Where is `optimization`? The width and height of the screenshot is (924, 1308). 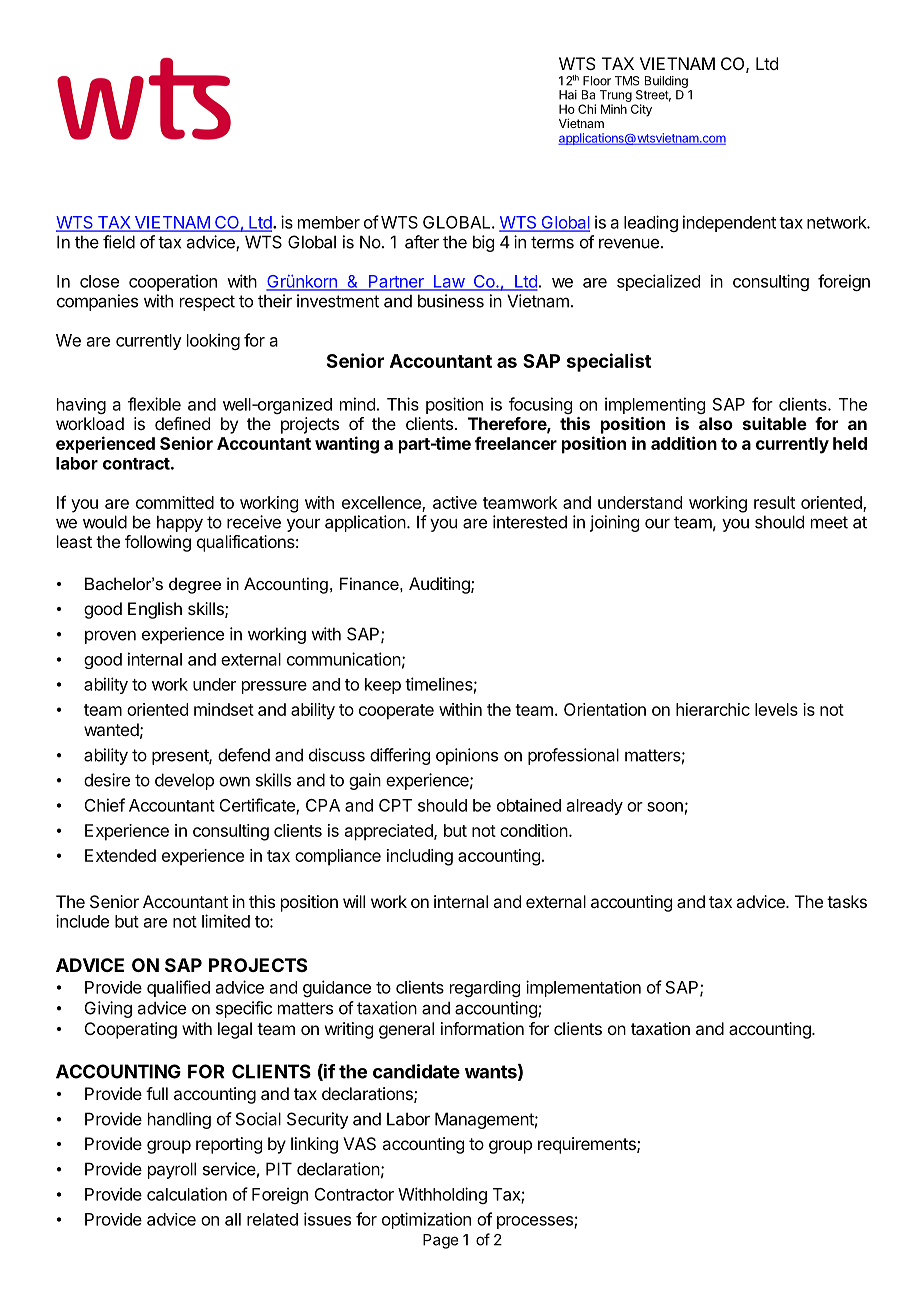 optimization is located at coordinates (426, 1220).
